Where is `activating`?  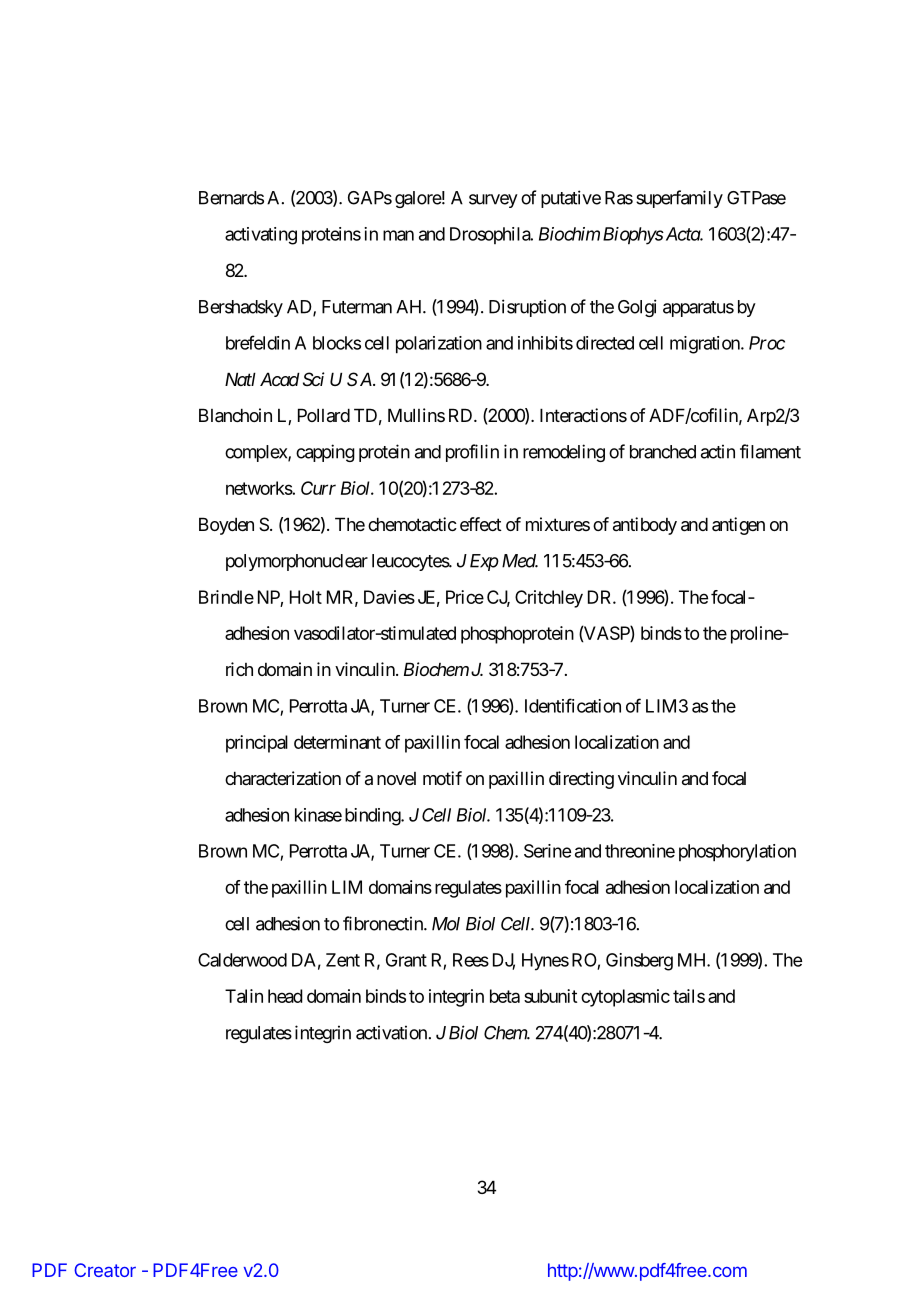
activating is located at coordinates (261, 236).
